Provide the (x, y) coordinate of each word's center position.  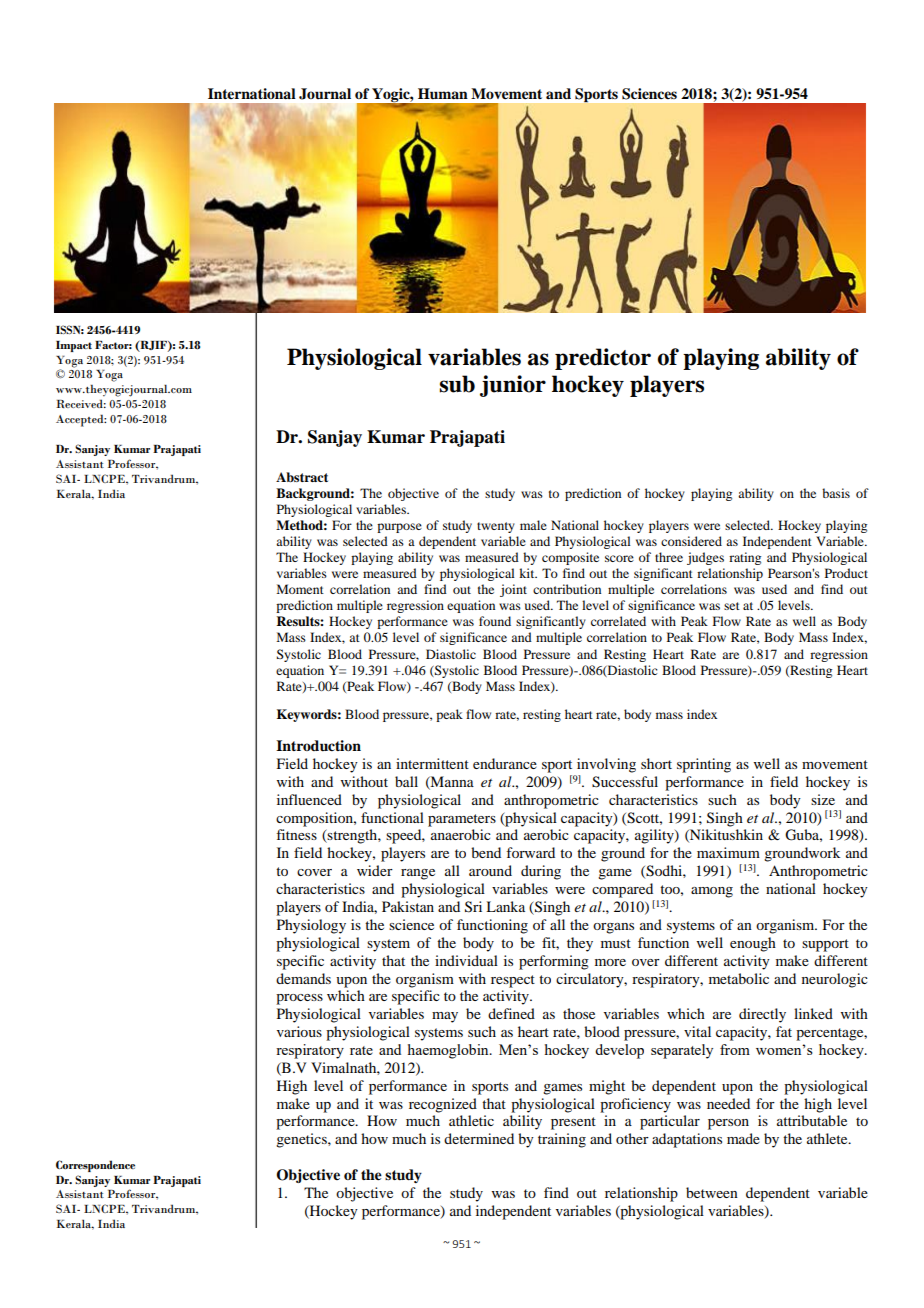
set (732, 606)
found (495, 621)
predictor (603, 359)
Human (443, 94)
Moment (300, 589)
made (743, 1138)
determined (479, 1138)
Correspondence (95, 1166)
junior (513, 386)
